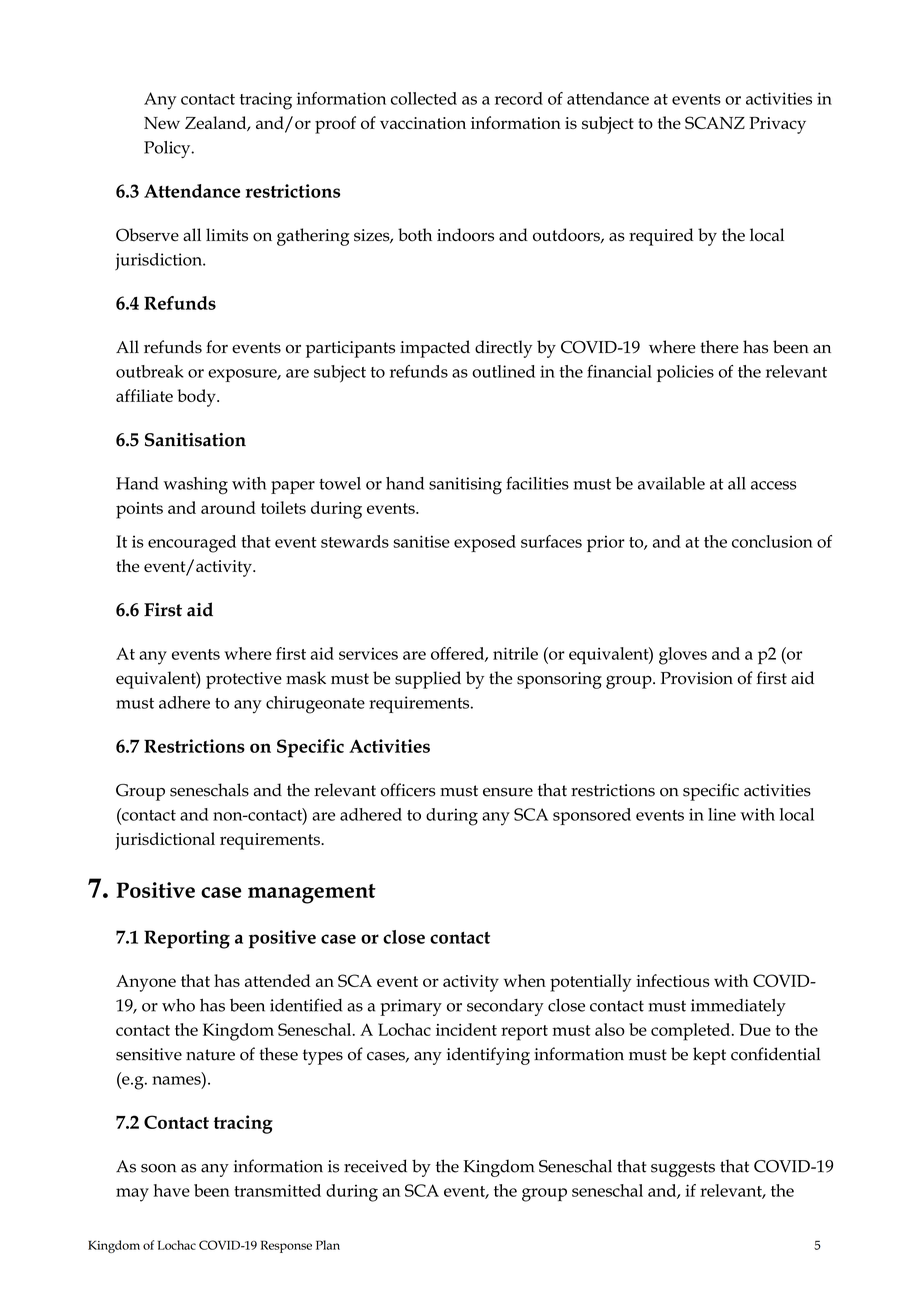  I want to click on Policy, so click(168, 149).
